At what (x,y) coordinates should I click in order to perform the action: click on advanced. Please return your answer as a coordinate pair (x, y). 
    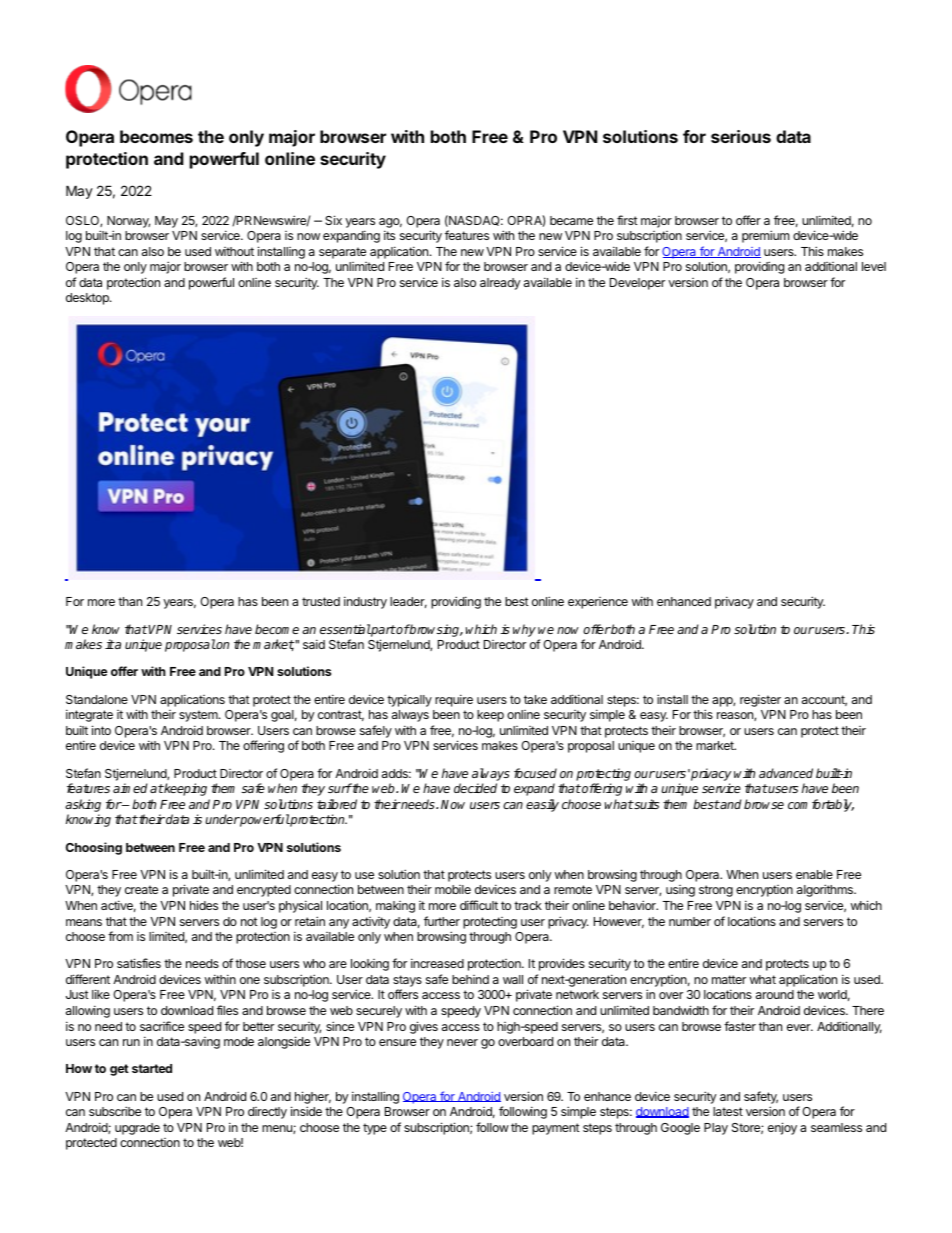
    Looking at the image, I should click on (786, 773).
